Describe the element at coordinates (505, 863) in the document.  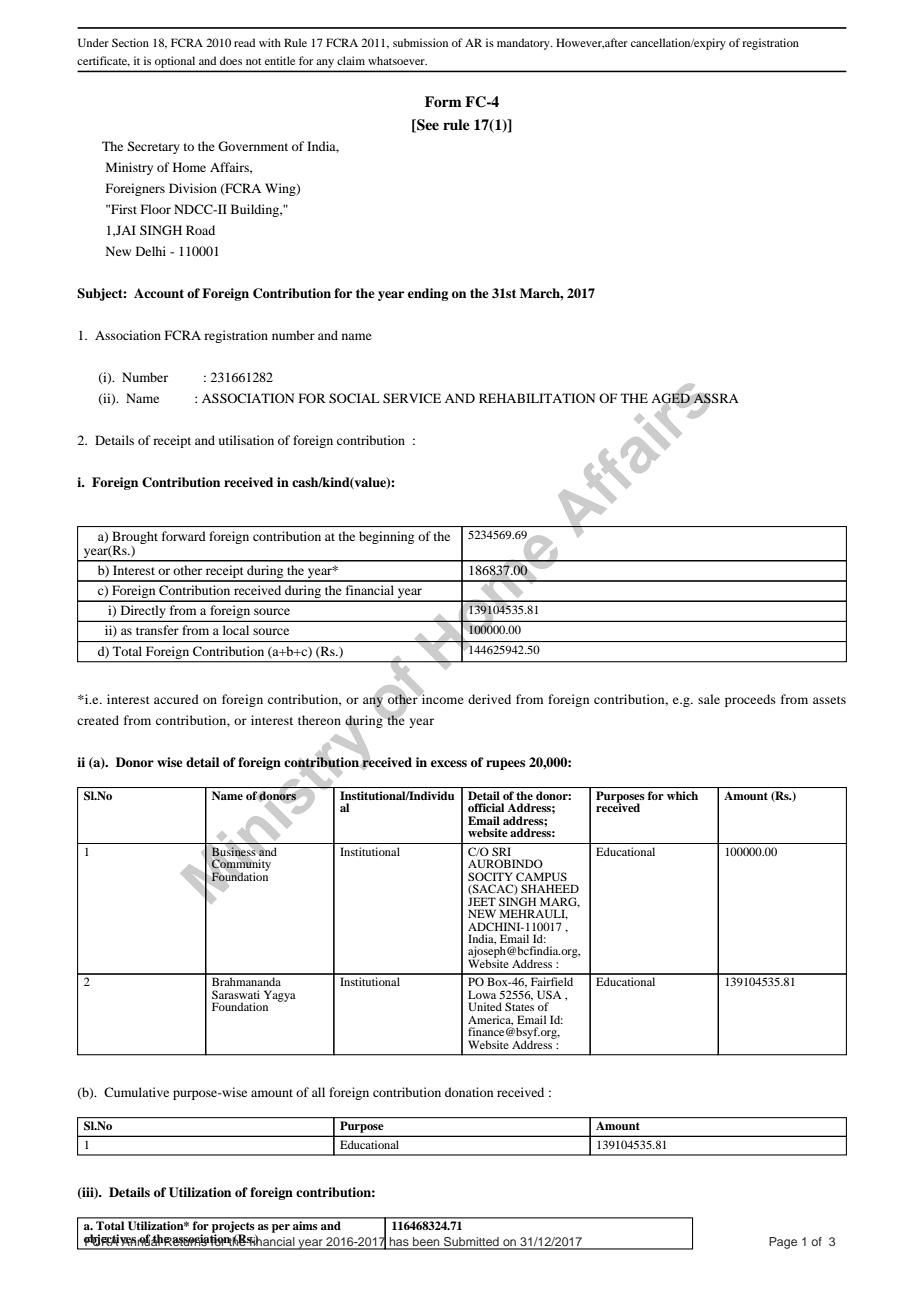
I see `AUROBINDO` at that location.
